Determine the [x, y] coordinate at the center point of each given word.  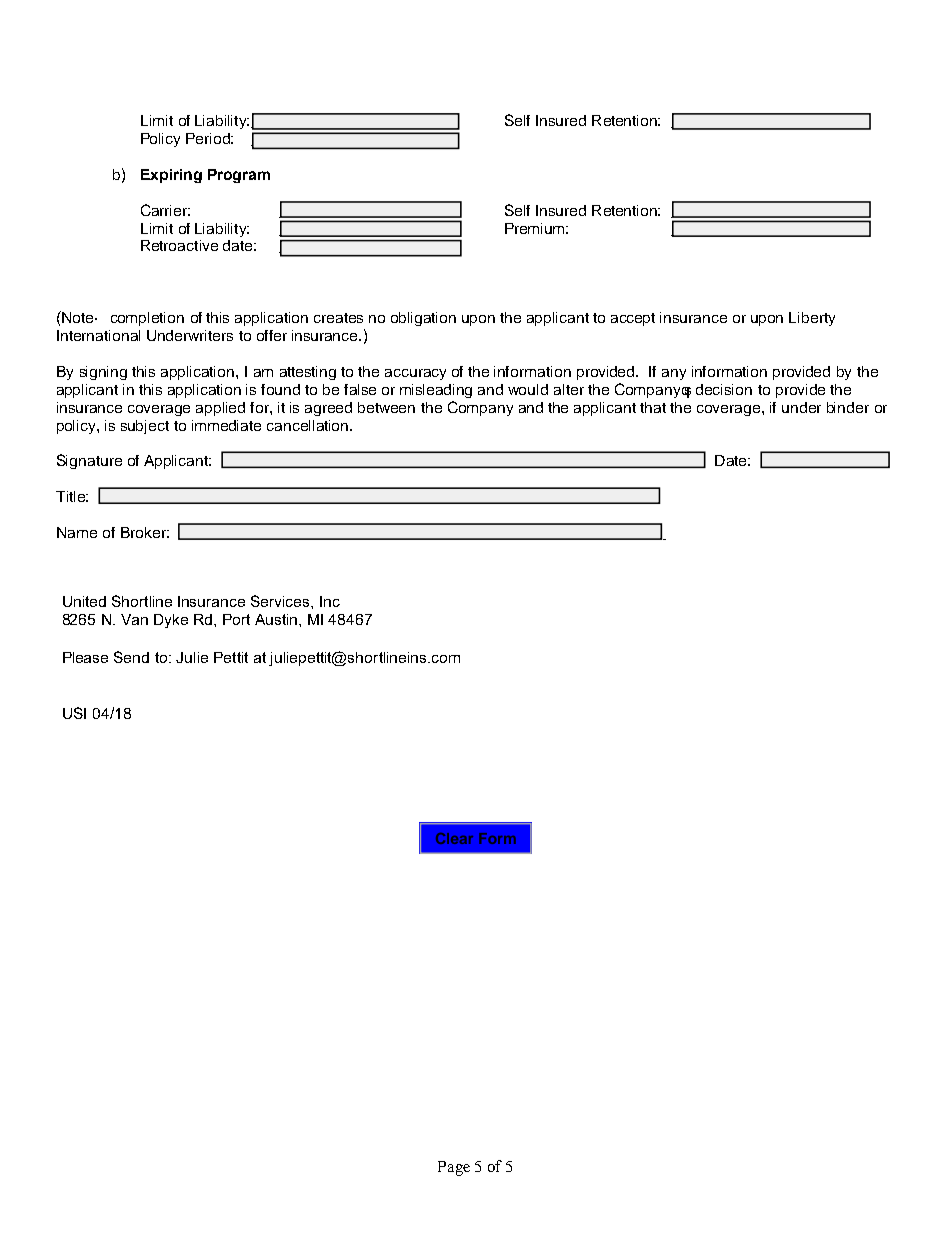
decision [724, 389]
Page [454, 1168]
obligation [423, 319]
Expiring [171, 176]
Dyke [171, 621]
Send [131, 657]
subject [145, 427]
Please [85, 657]
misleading [436, 391]
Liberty [812, 319]
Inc [330, 601]
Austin [277, 619]
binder [848, 407]
